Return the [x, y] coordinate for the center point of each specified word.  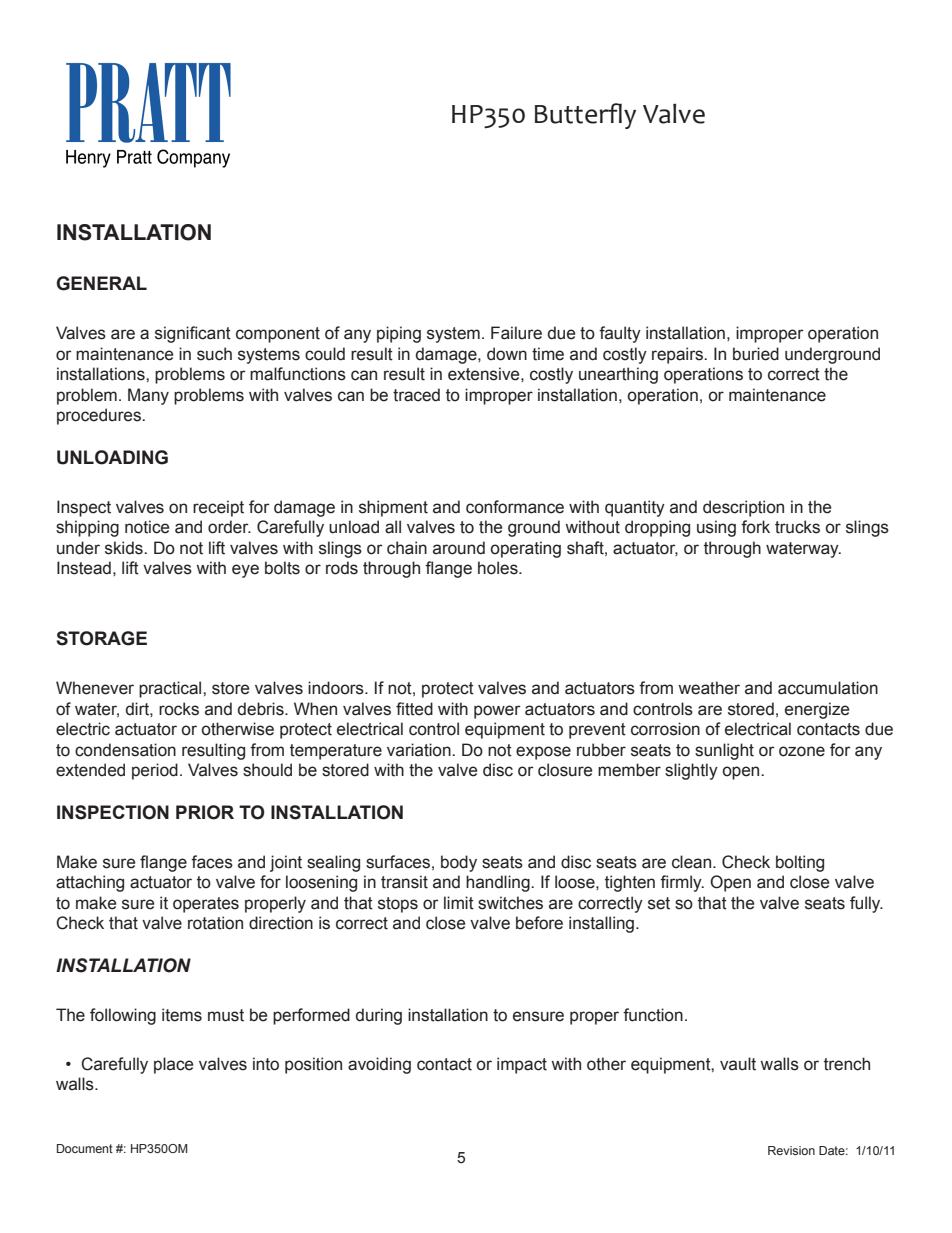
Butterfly [585, 116]
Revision [791, 1150]
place [173, 1065]
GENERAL [102, 283]
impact [522, 1065]
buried [756, 354]
